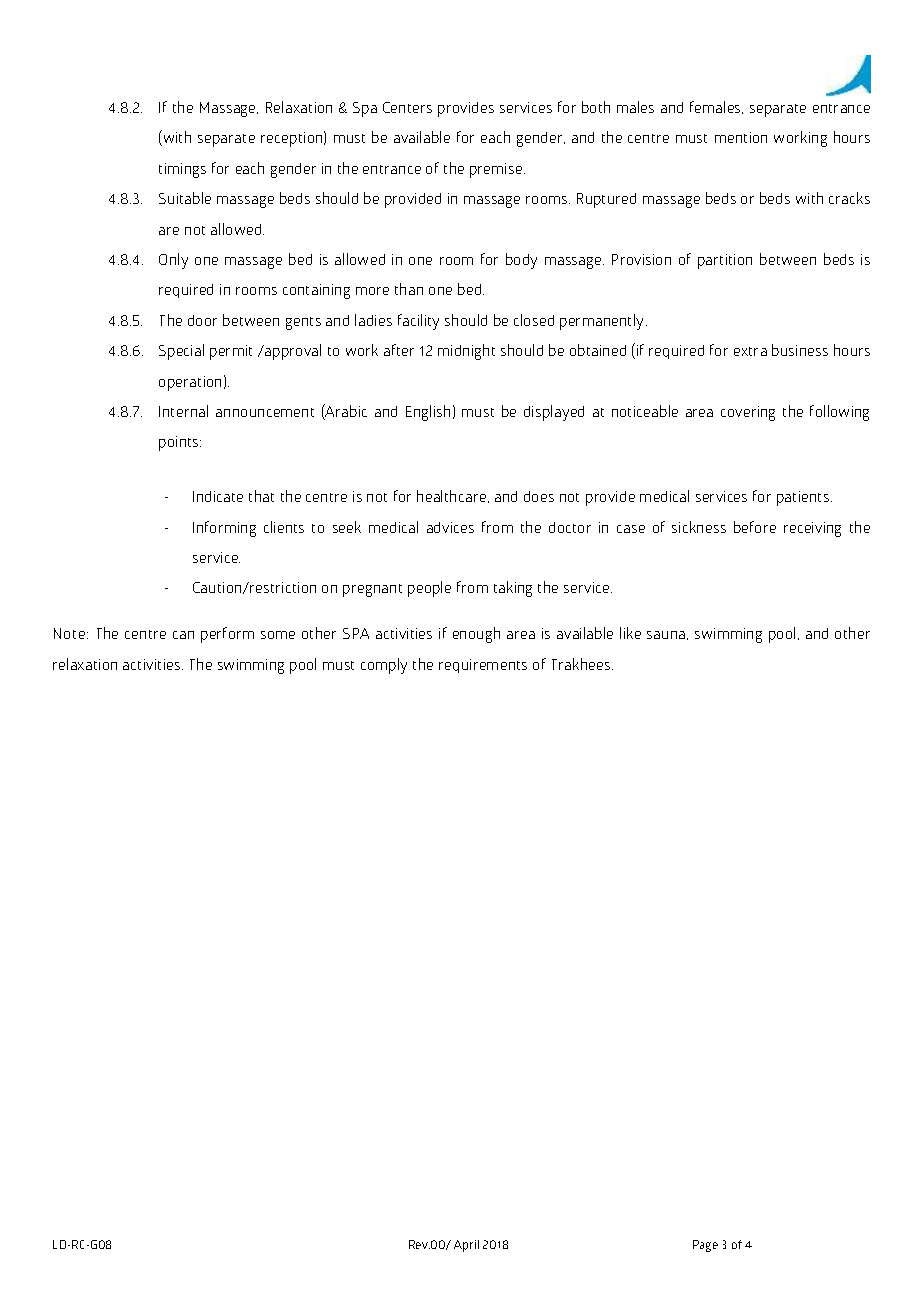  I want to click on timings, so click(182, 170).
